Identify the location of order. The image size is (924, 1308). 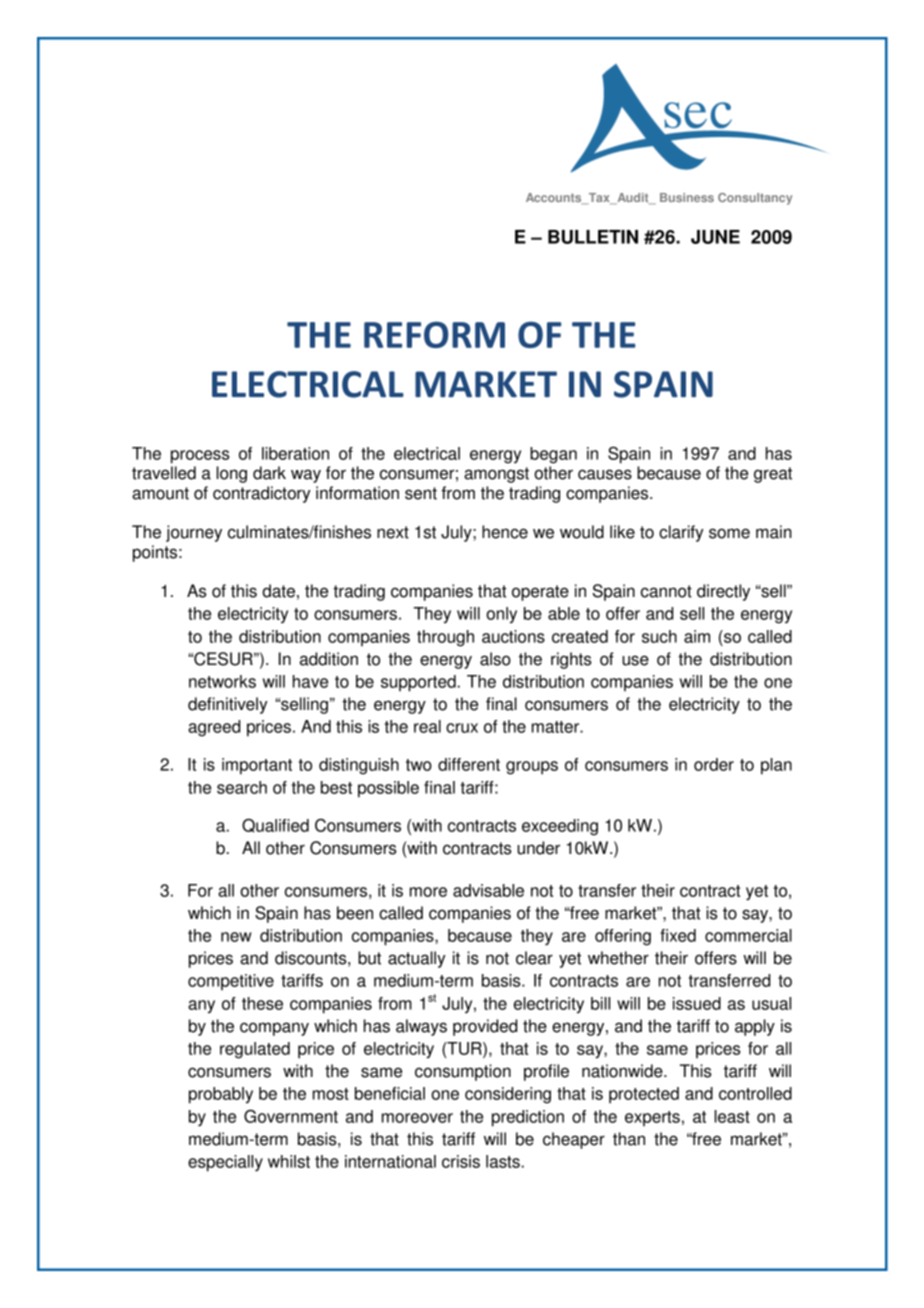
(714, 764).
